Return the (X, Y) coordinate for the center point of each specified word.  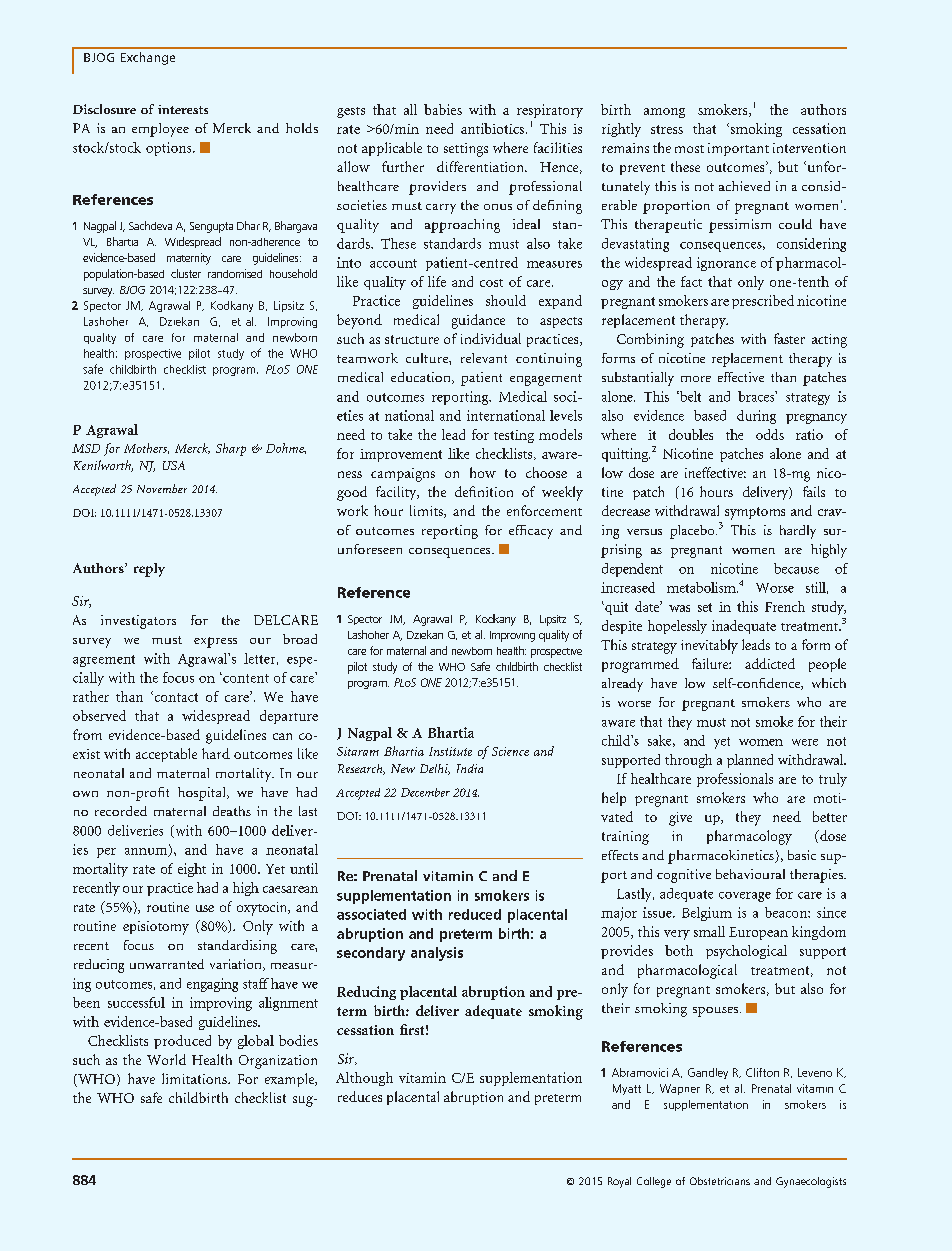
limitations (195, 1078)
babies (443, 109)
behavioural (750, 874)
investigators (138, 622)
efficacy (531, 532)
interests (183, 109)
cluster (186, 273)
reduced (475, 914)
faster (789, 338)
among (664, 113)
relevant (484, 358)
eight (192, 870)
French (785, 606)
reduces (360, 1096)
